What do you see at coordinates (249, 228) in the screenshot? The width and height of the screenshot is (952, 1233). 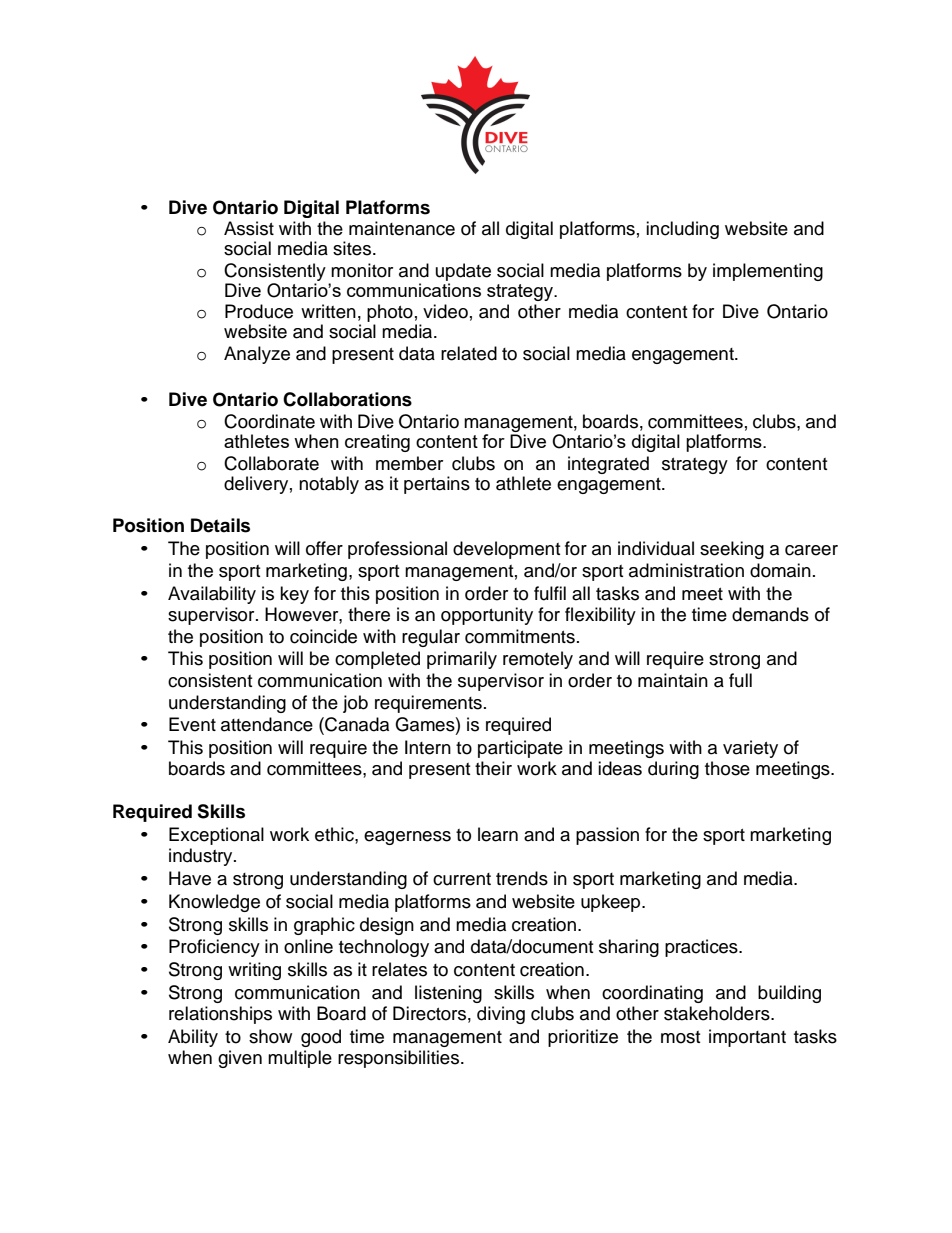 I see `Assist` at bounding box center [249, 228].
